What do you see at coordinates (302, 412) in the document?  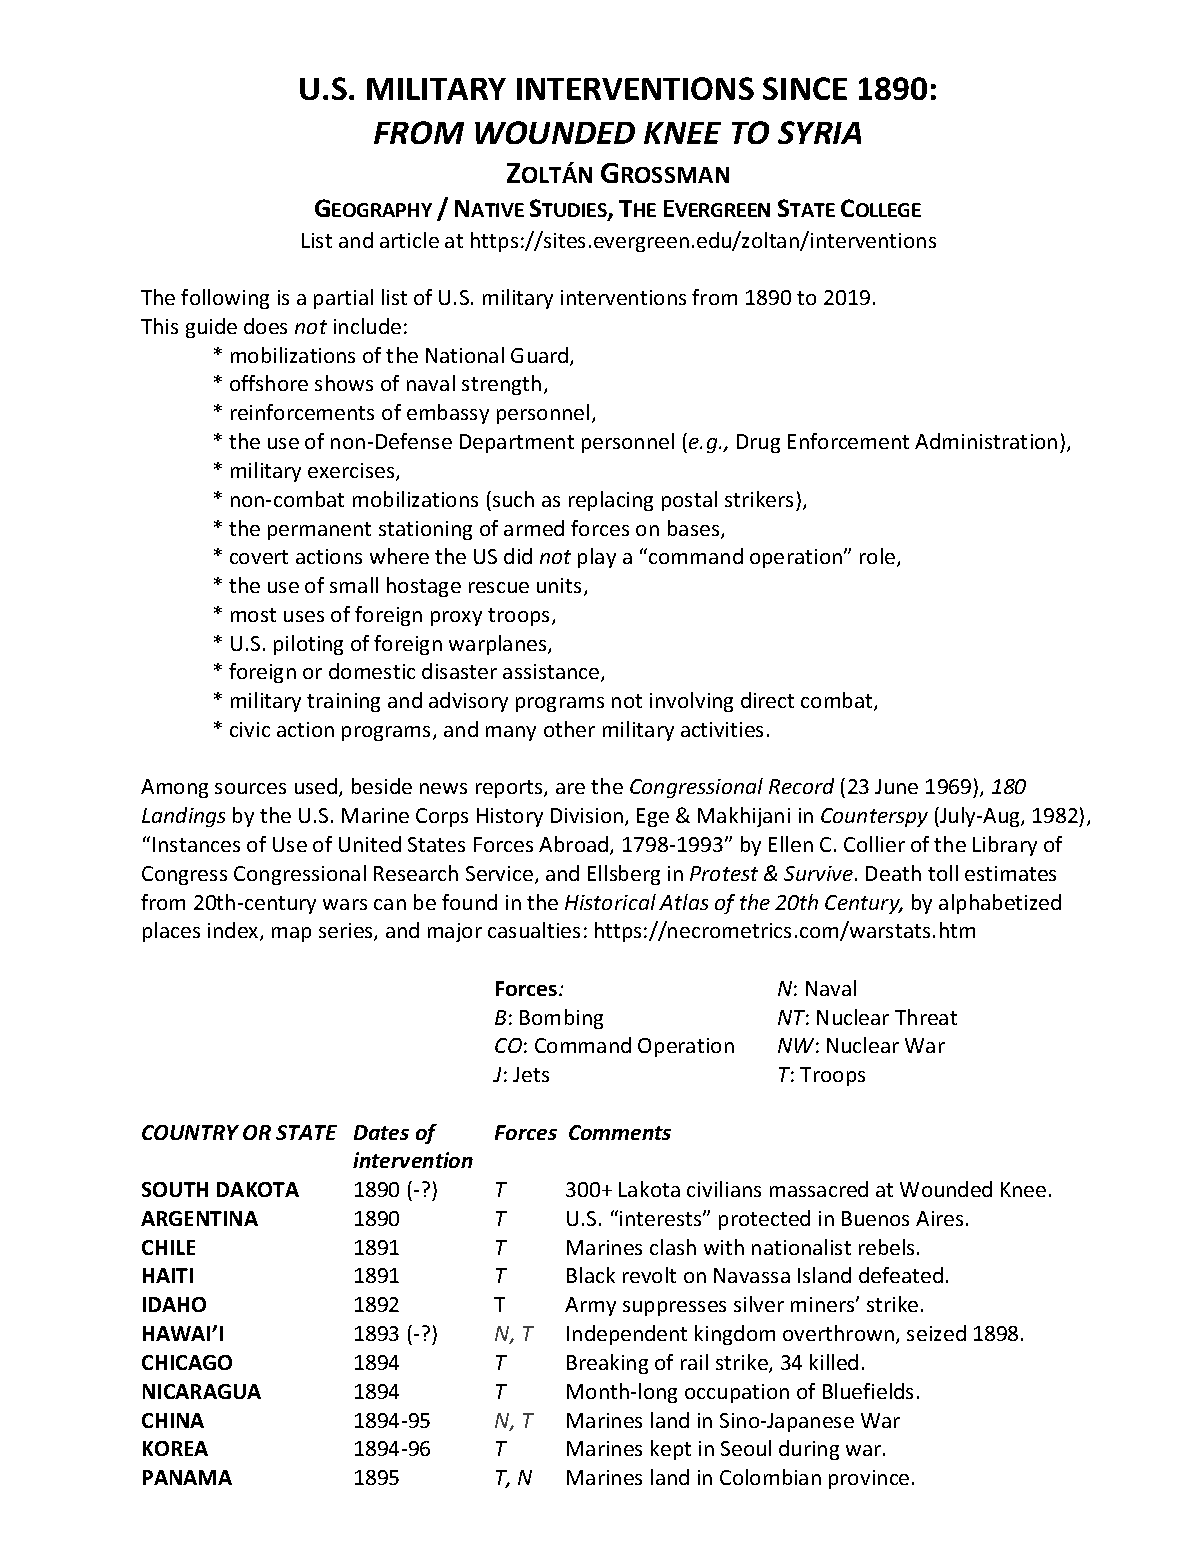 I see `reinforcements` at bounding box center [302, 412].
